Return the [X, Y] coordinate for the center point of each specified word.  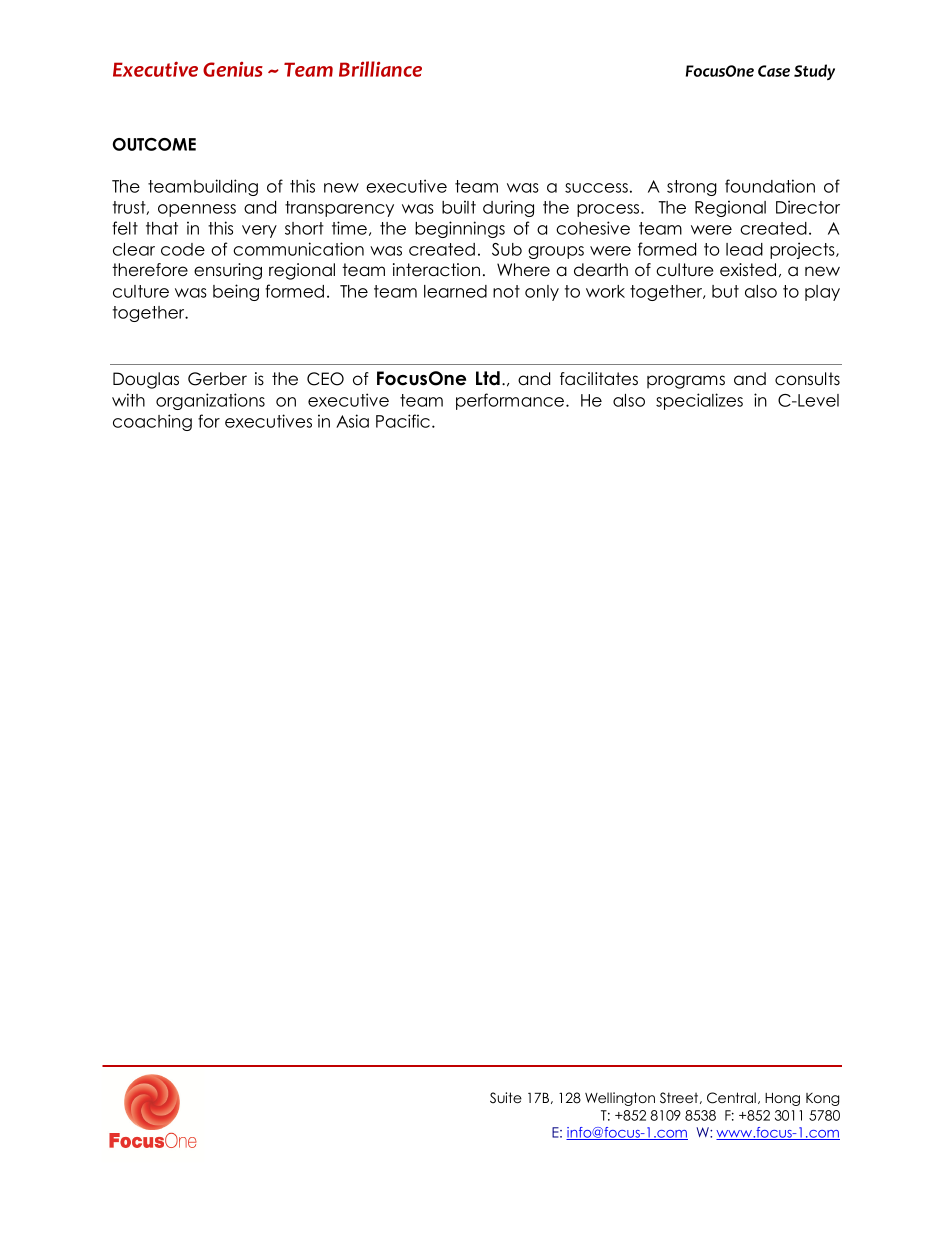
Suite [506, 1098]
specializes [699, 401]
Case [774, 71]
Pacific [403, 421]
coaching [152, 422]
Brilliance [380, 69]
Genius [233, 69]
